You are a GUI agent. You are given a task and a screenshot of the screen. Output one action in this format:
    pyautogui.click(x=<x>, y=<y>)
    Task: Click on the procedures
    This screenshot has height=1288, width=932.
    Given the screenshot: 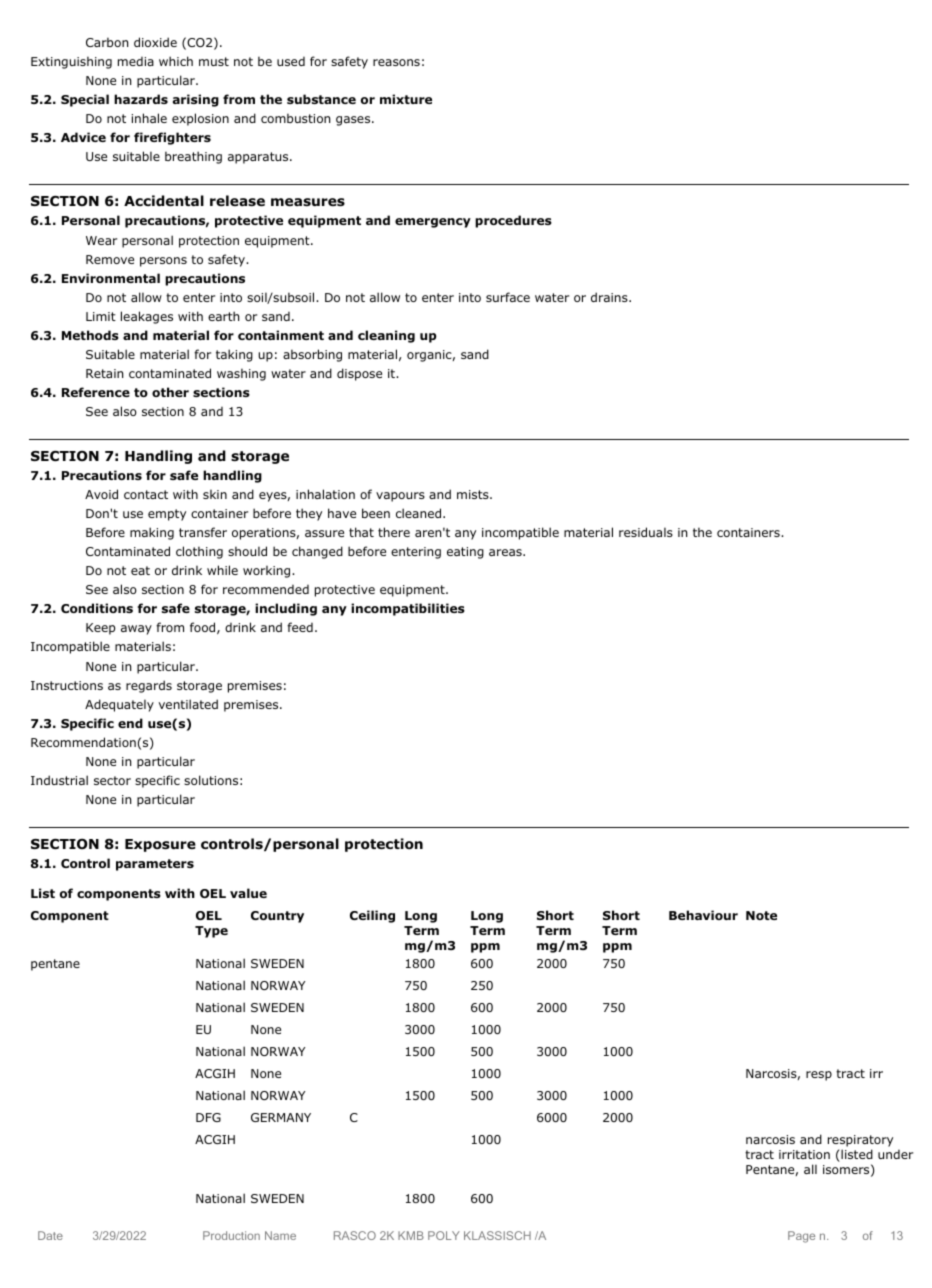 What is the action you would take?
    pyautogui.click(x=513, y=221)
